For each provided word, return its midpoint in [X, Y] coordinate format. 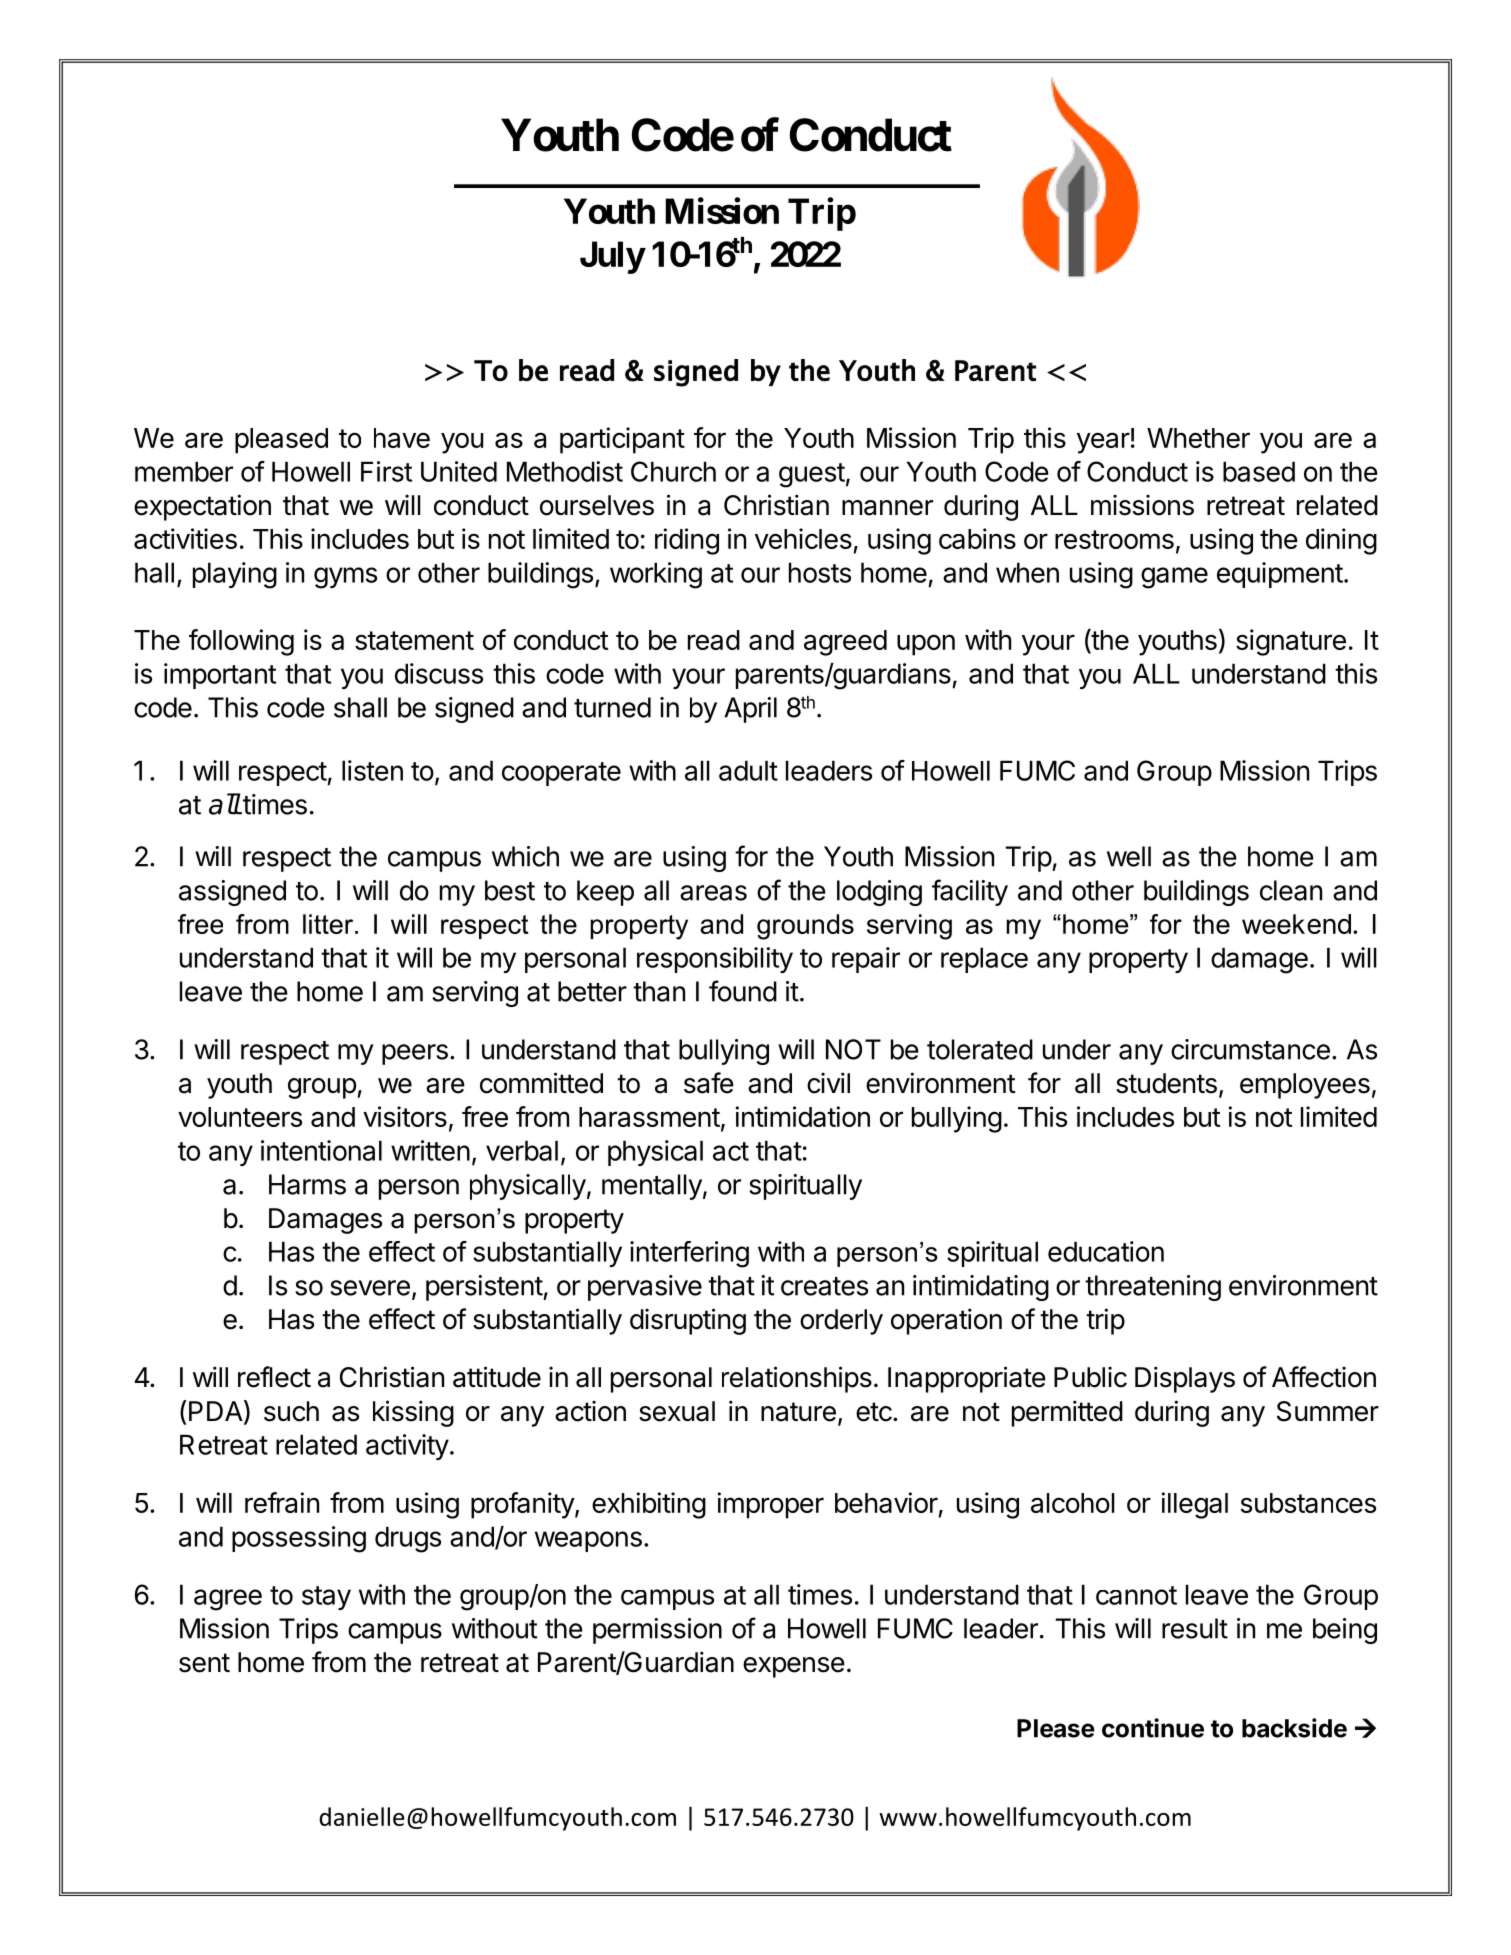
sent [204, 1663]
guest [812, 475]
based [1259, 471]
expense [794, 1667]
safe [709, 1083]
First [386, 471]
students [1166, 1083]
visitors [405, 1116]
